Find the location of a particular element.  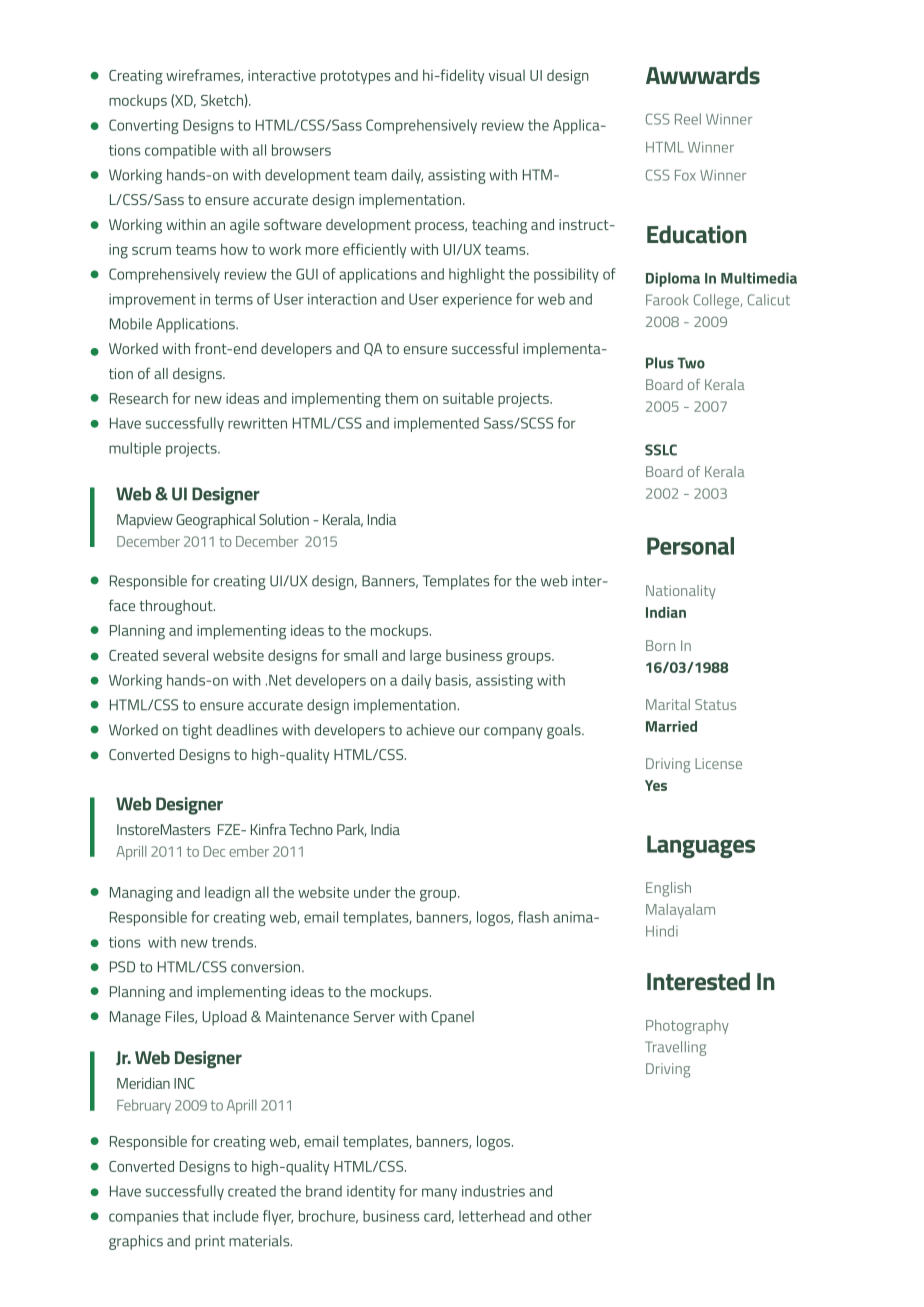

several is located at coordinates (185, 655).
